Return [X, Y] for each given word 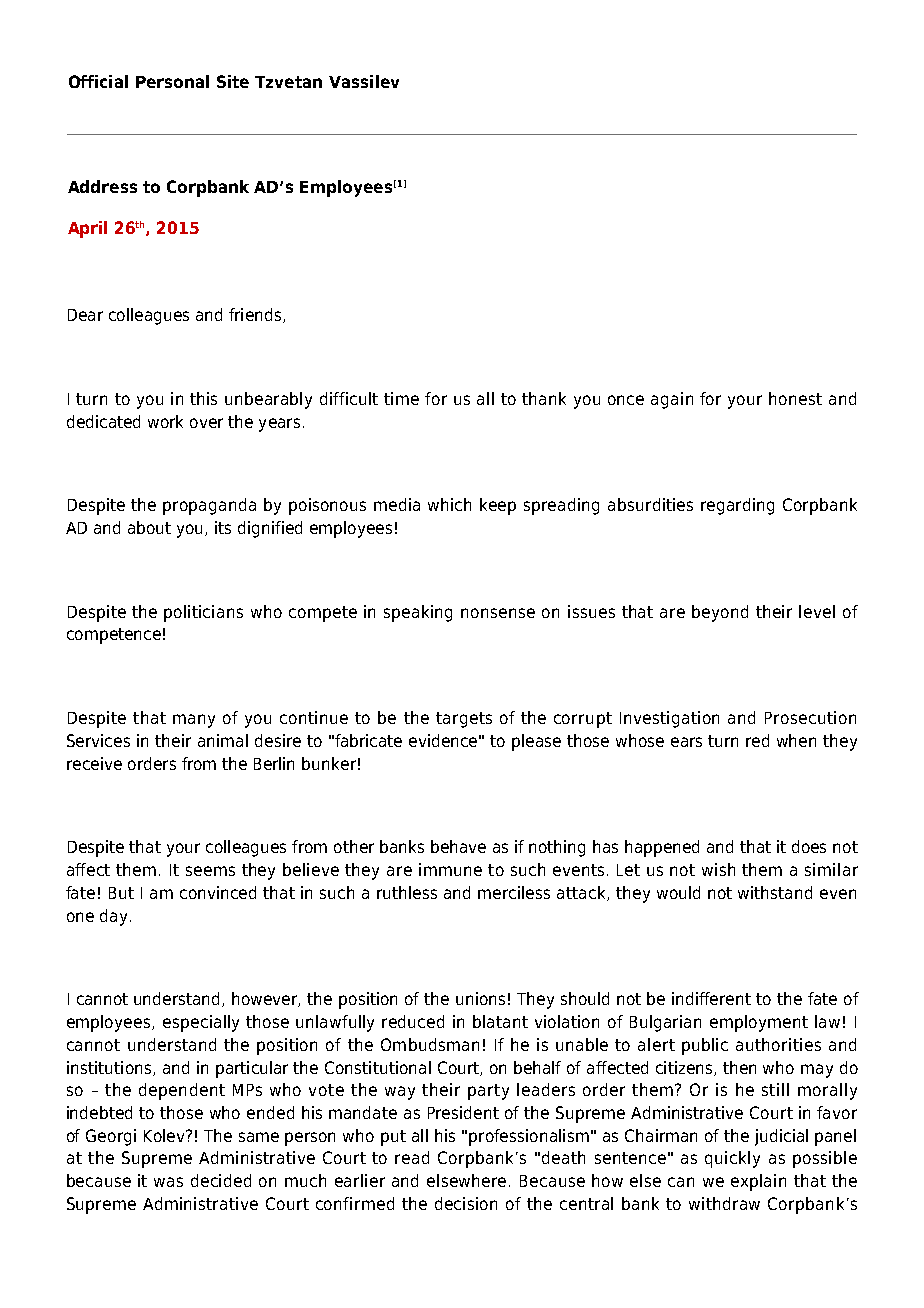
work [165, 421]
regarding [737, 506]
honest [795, 398]
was [168, 1182]
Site [233, 81]
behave [458, 846]
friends [255, 314]
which [449, 504]
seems [210, 871]
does [809, 846]
